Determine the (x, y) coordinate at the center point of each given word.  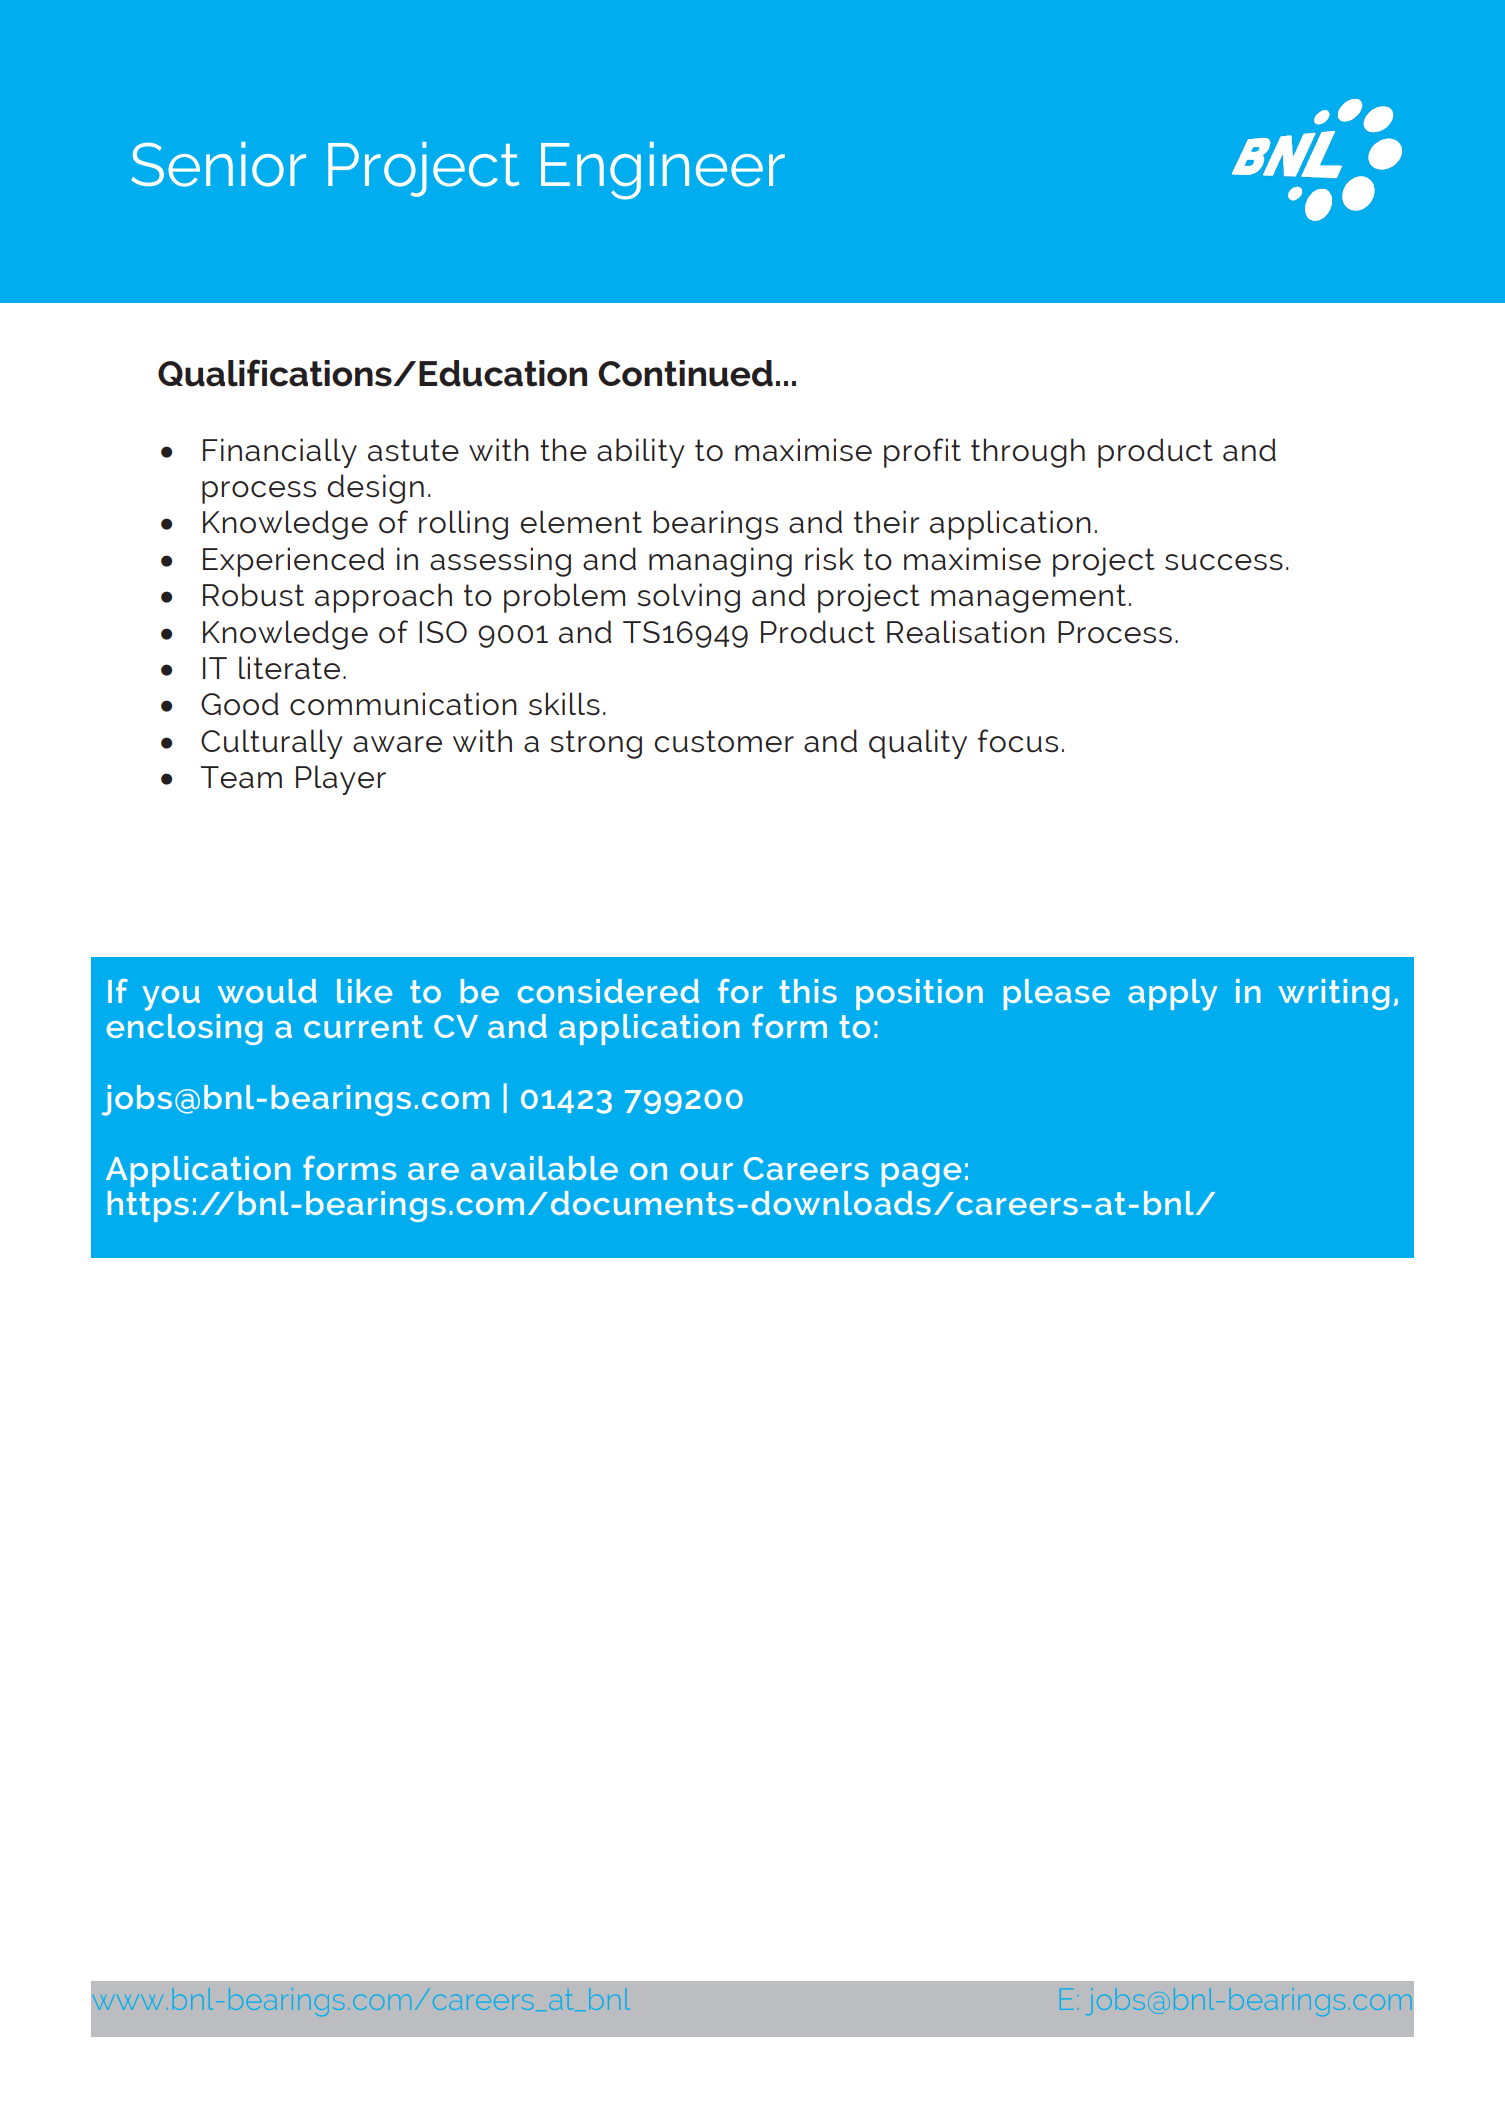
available (544, 1168)
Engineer (663, 171)
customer (724, 741)
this (808, 991)
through (1028, 453)
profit (922, 453)
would (267, 991)
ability (641, 453)
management (1028, 598)
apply (1173, 995)
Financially (280, 453)
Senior (218, 164)
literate (289, 668)
